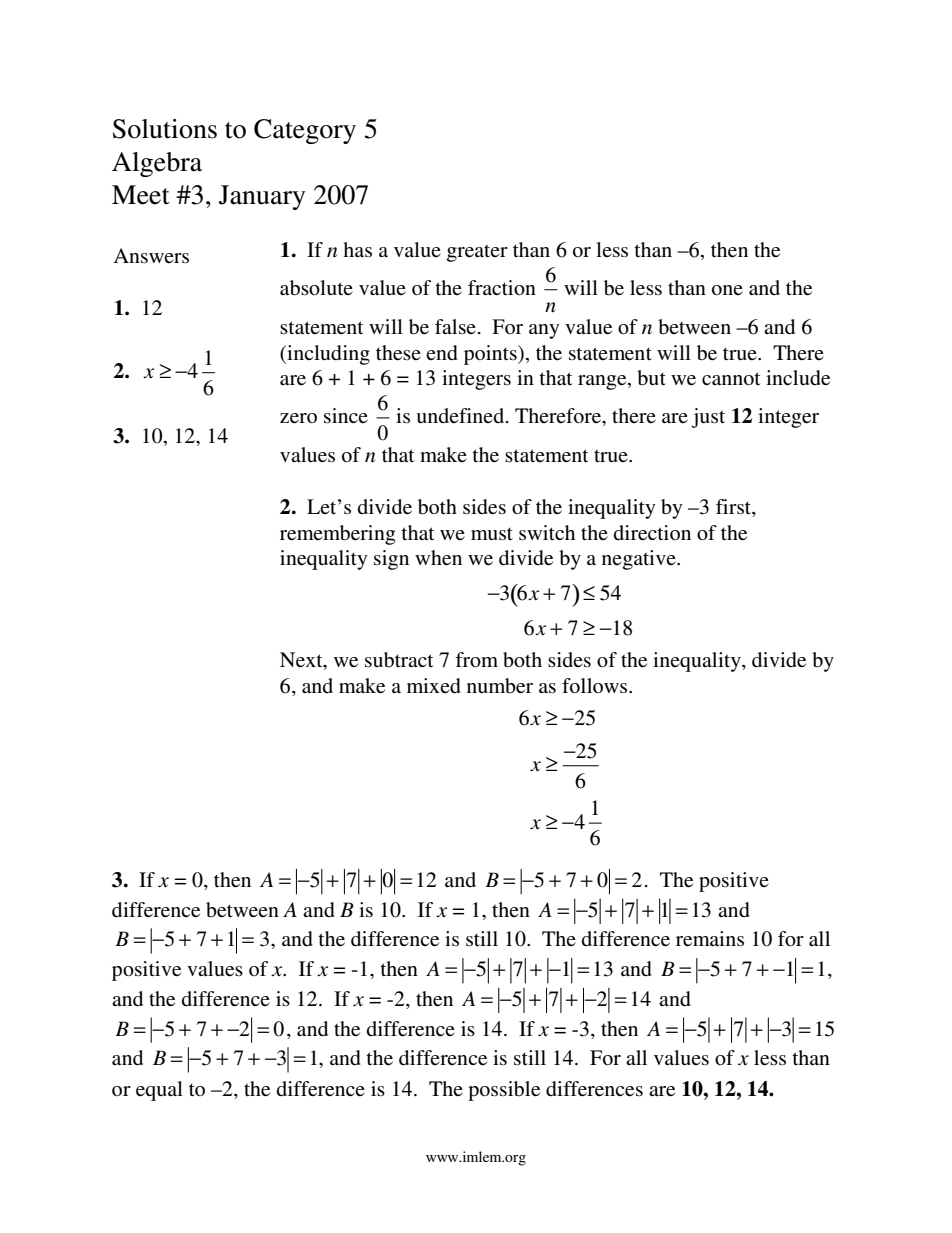 This document has width=952, height=1233. What do you see at coordinates (731, 379) in the document?
I see `cannot` at bounding box center [731, 379].
